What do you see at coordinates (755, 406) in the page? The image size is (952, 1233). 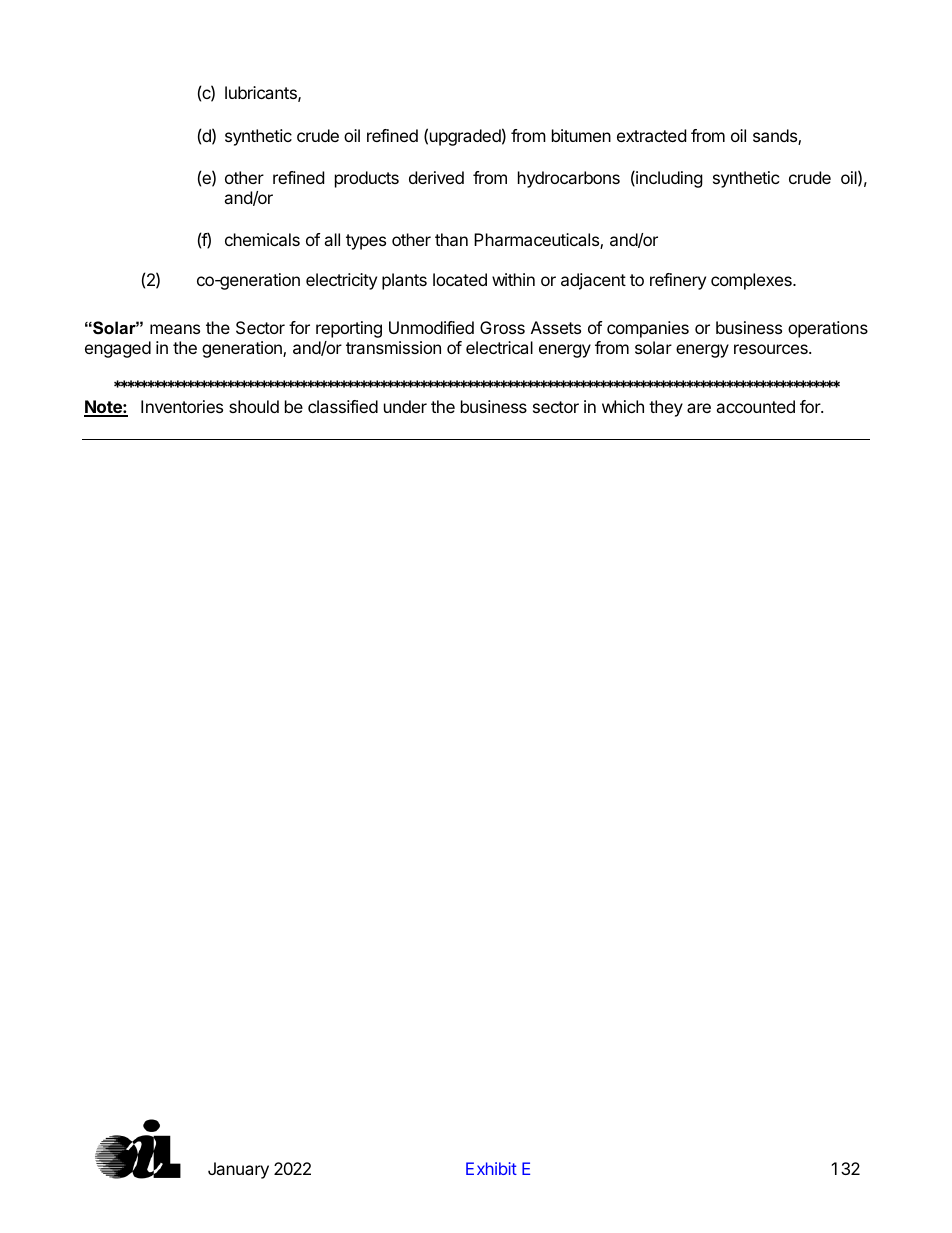 I see `accounted` at bounding box center [755, 406].
